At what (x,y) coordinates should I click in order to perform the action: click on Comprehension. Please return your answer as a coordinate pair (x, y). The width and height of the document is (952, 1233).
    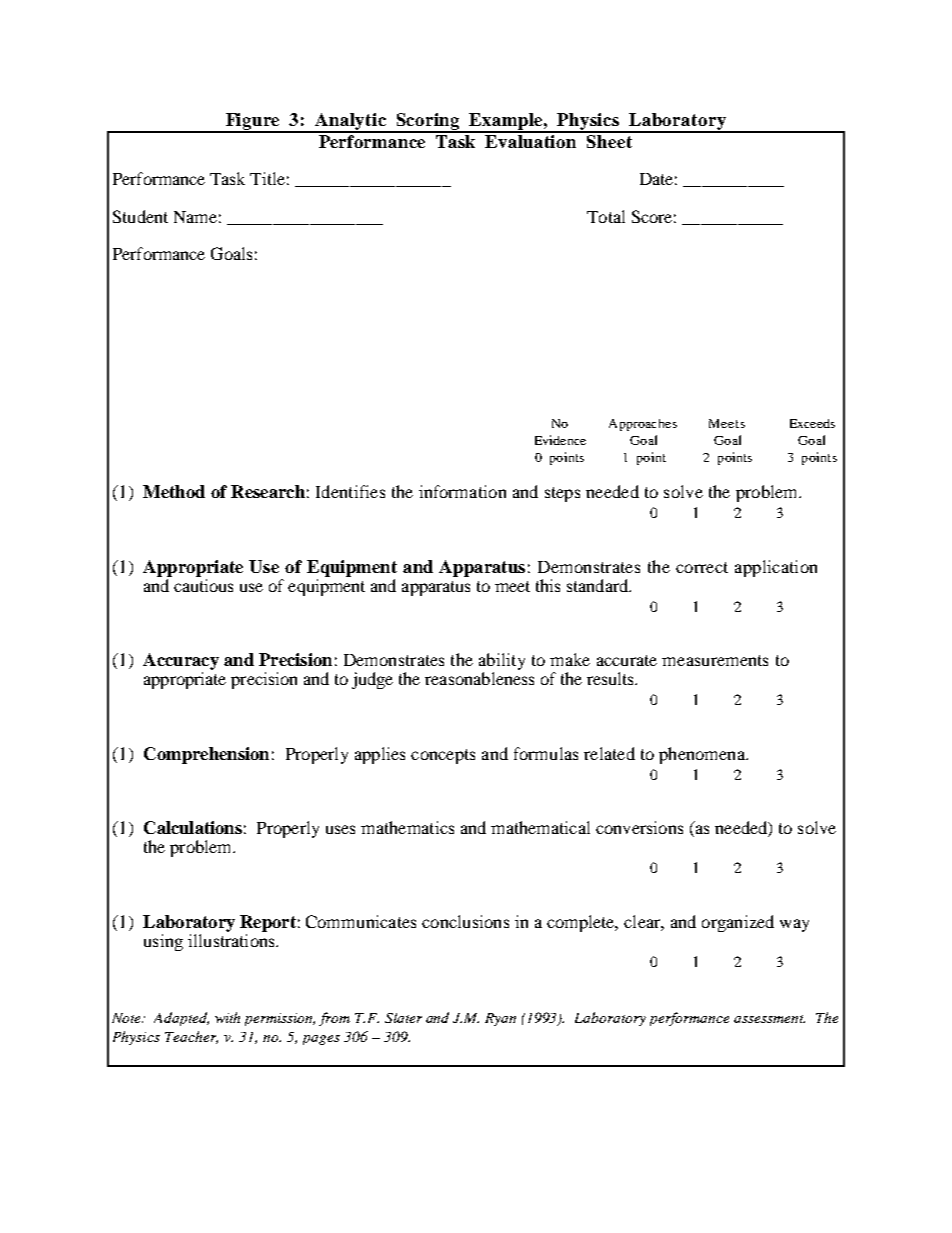
    Looking at the image, I should click on (206, 755).
